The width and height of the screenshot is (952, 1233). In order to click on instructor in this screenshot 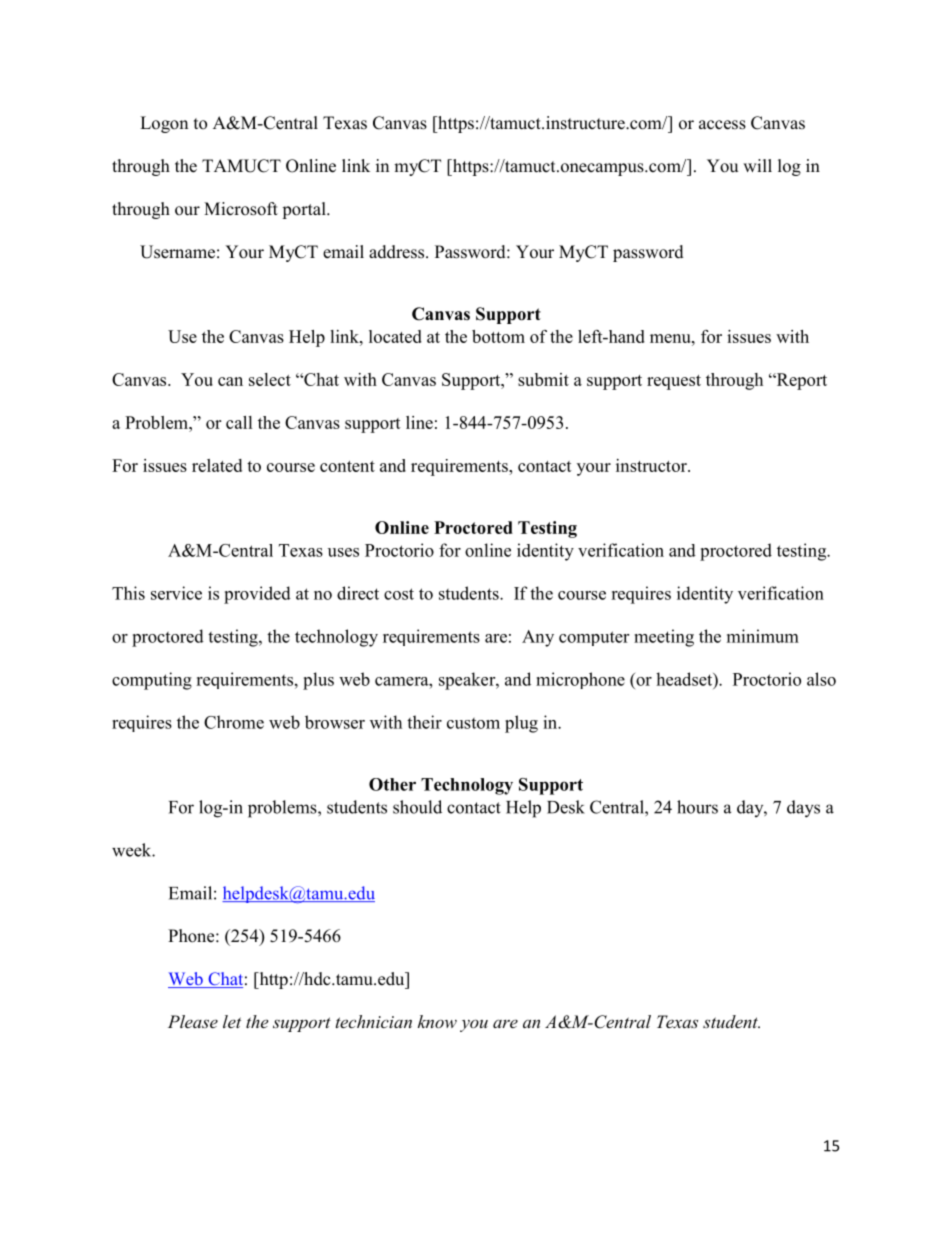, I will do `click(652, 465)`.
